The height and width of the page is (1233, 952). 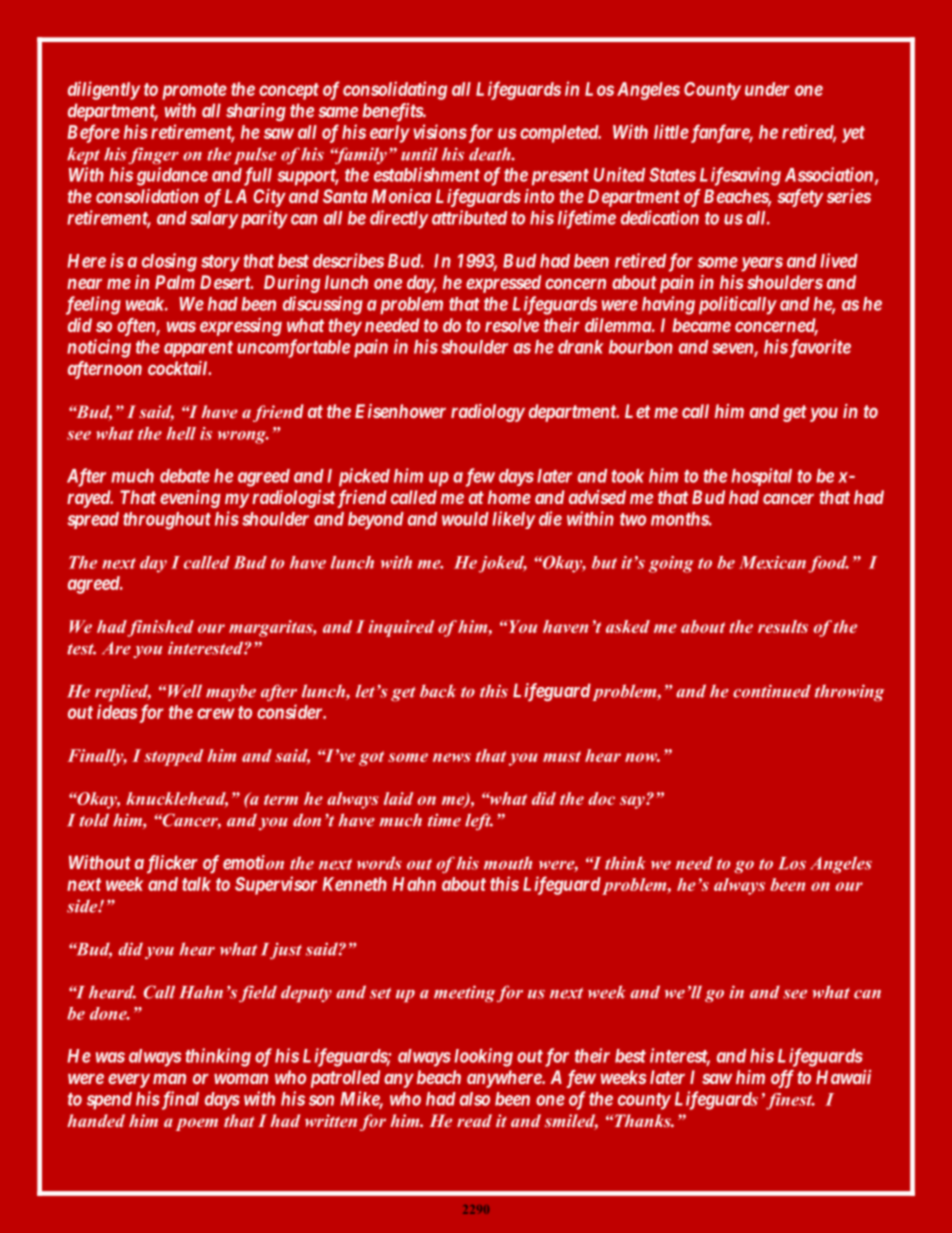 I want to click on also, so click(x=475, y=1099).
